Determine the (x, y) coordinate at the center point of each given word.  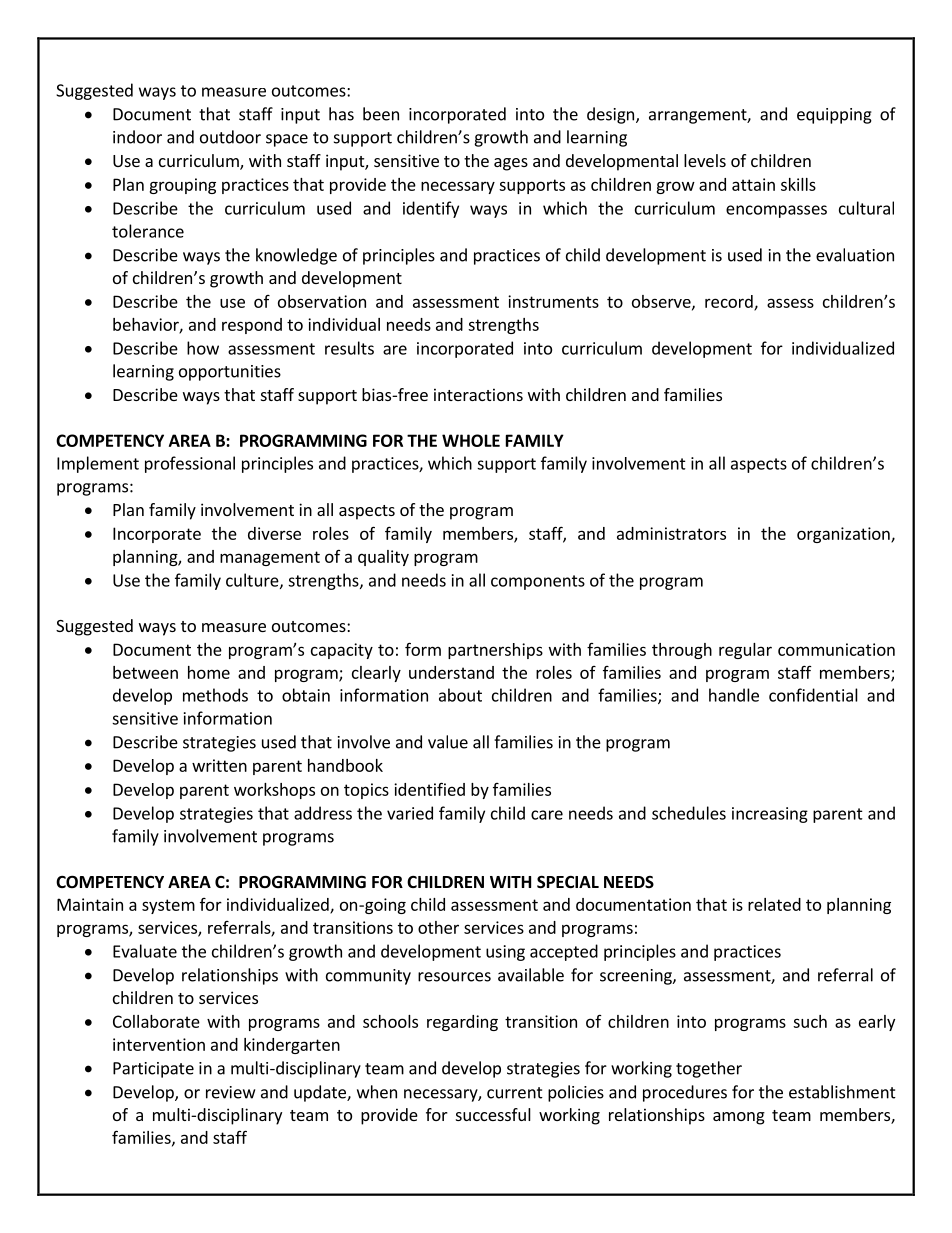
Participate (153, 1070)
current (515, 1093)
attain (753, 184)
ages (511, 164)
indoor (137, 137)
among (739, 1118)
